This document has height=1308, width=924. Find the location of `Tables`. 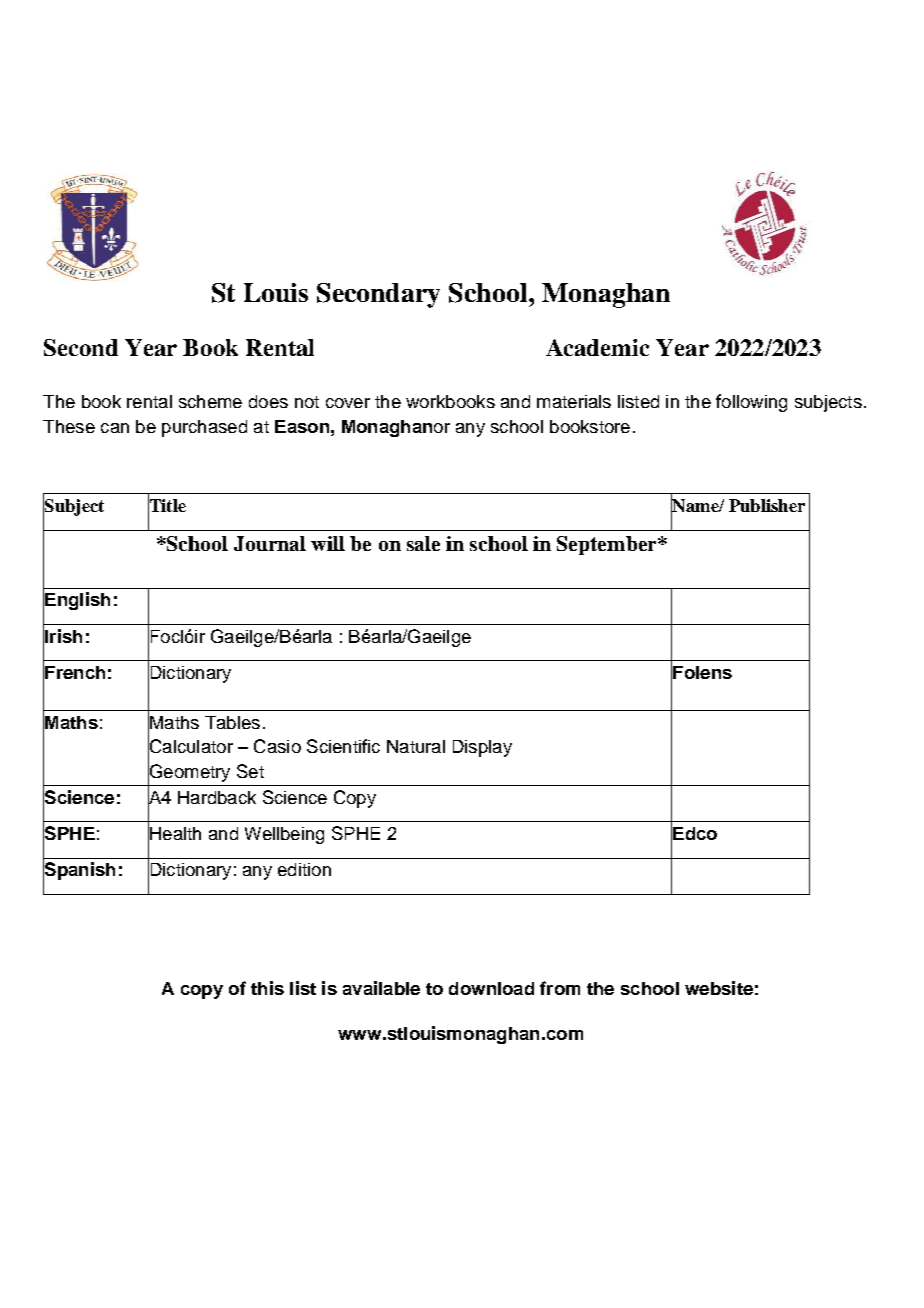

Tables is located at coordinates (232, 722).
